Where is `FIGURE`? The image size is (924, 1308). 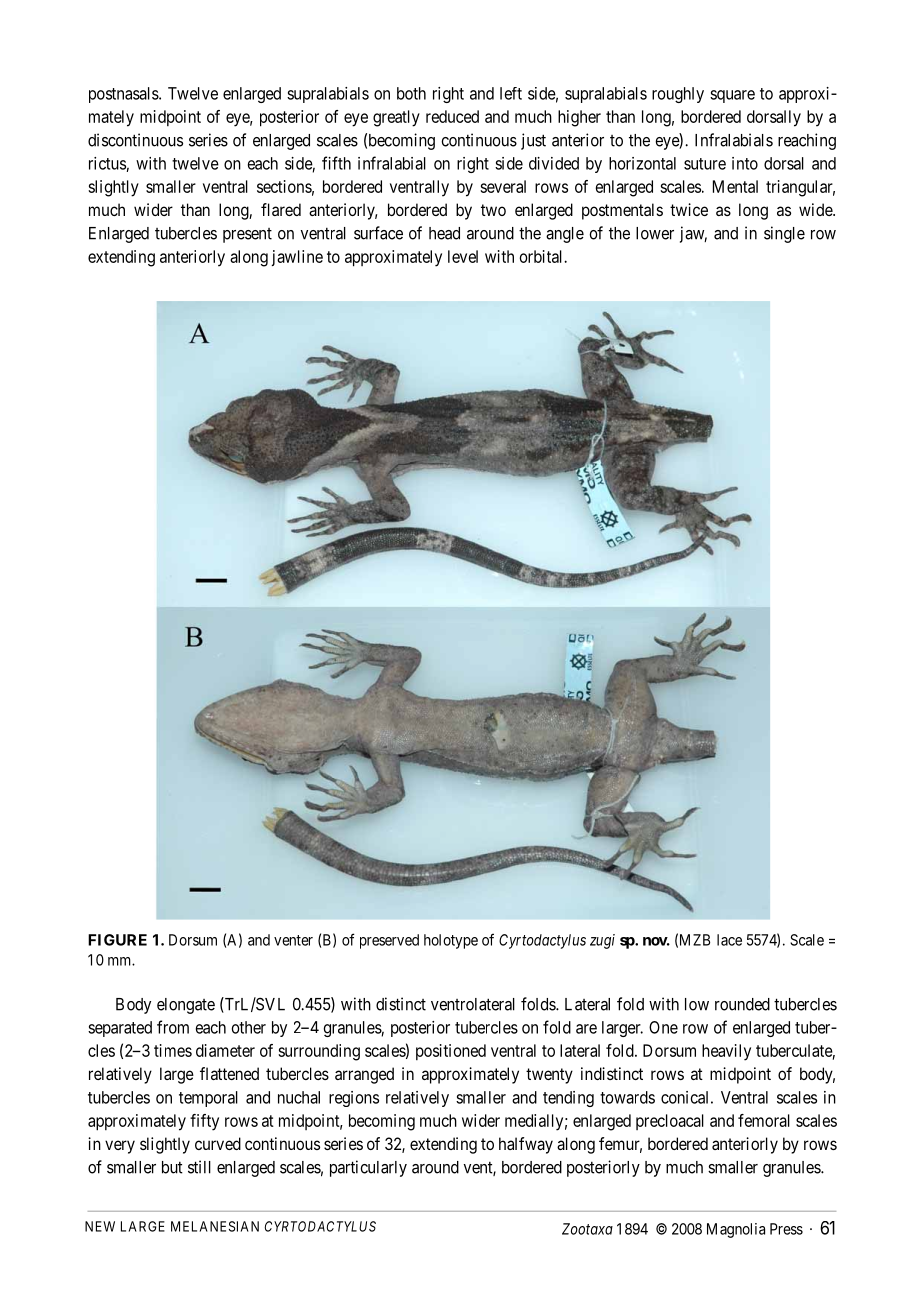 FIGURE is located at coordinates (117, 940).
